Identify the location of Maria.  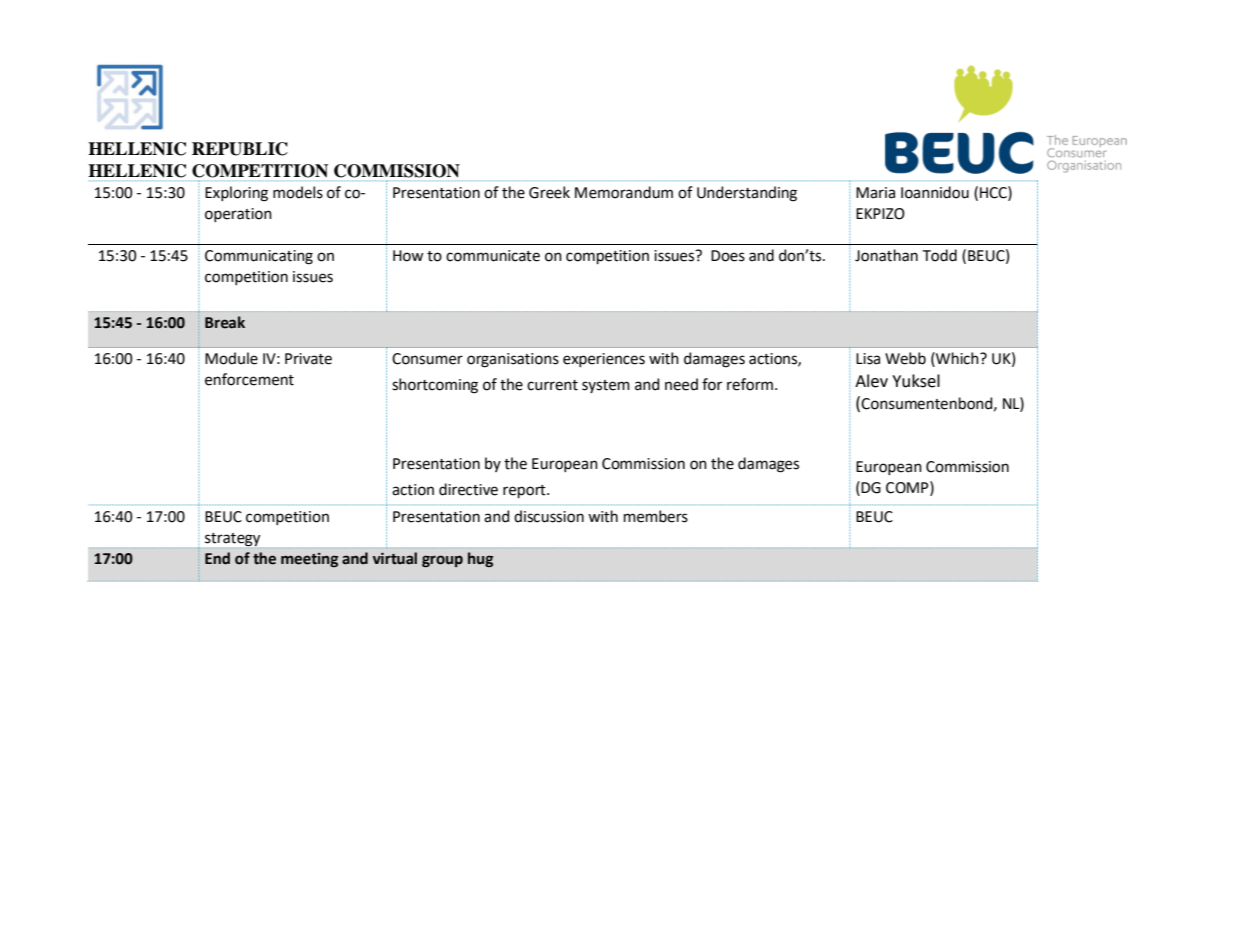
(875, 193).
